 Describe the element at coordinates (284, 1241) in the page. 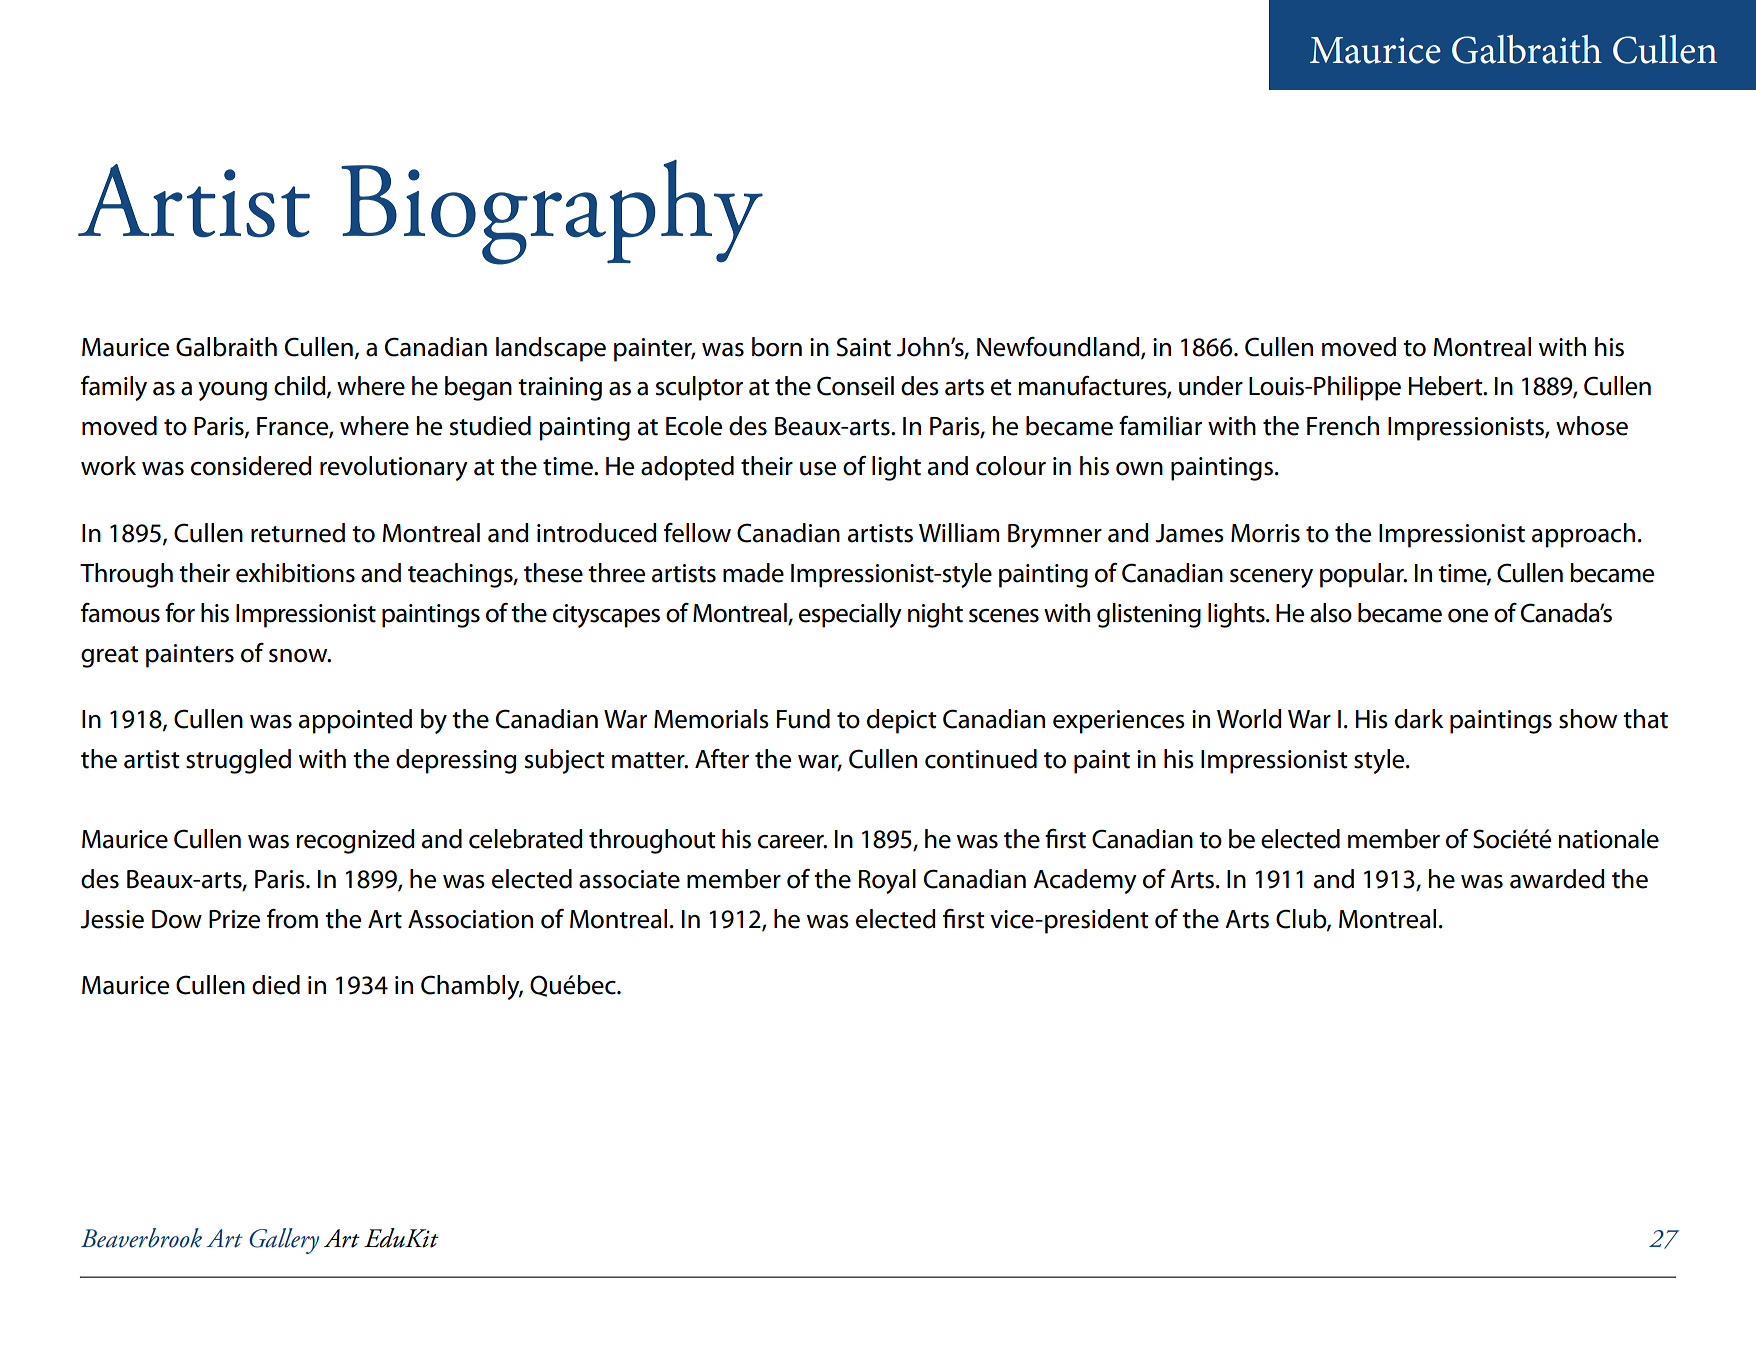

I see `Gallery` at that location.
